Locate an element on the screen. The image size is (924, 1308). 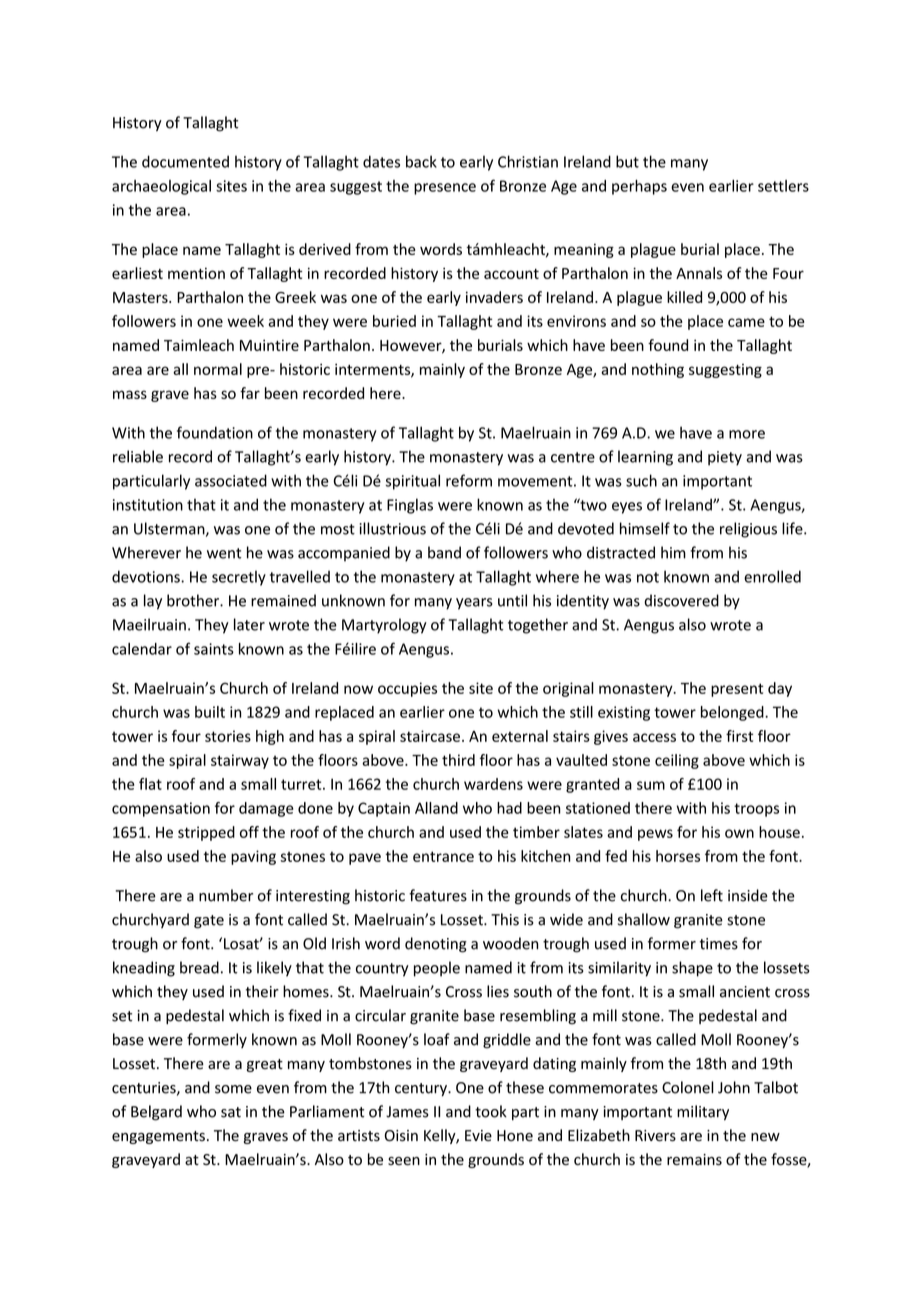
present is located at coordinates (737, 690).
